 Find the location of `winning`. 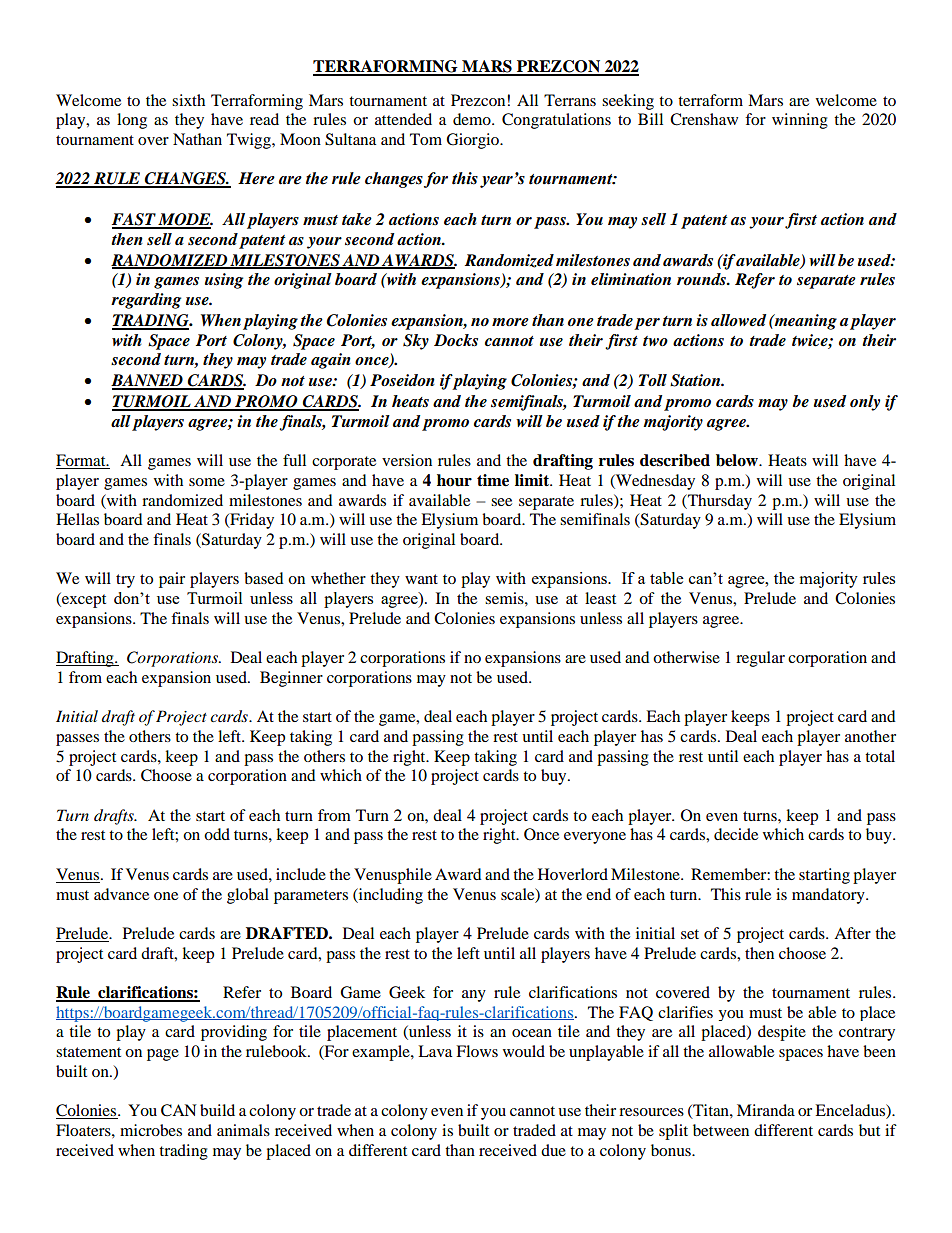

winning is located at coordinates (800, 121).
